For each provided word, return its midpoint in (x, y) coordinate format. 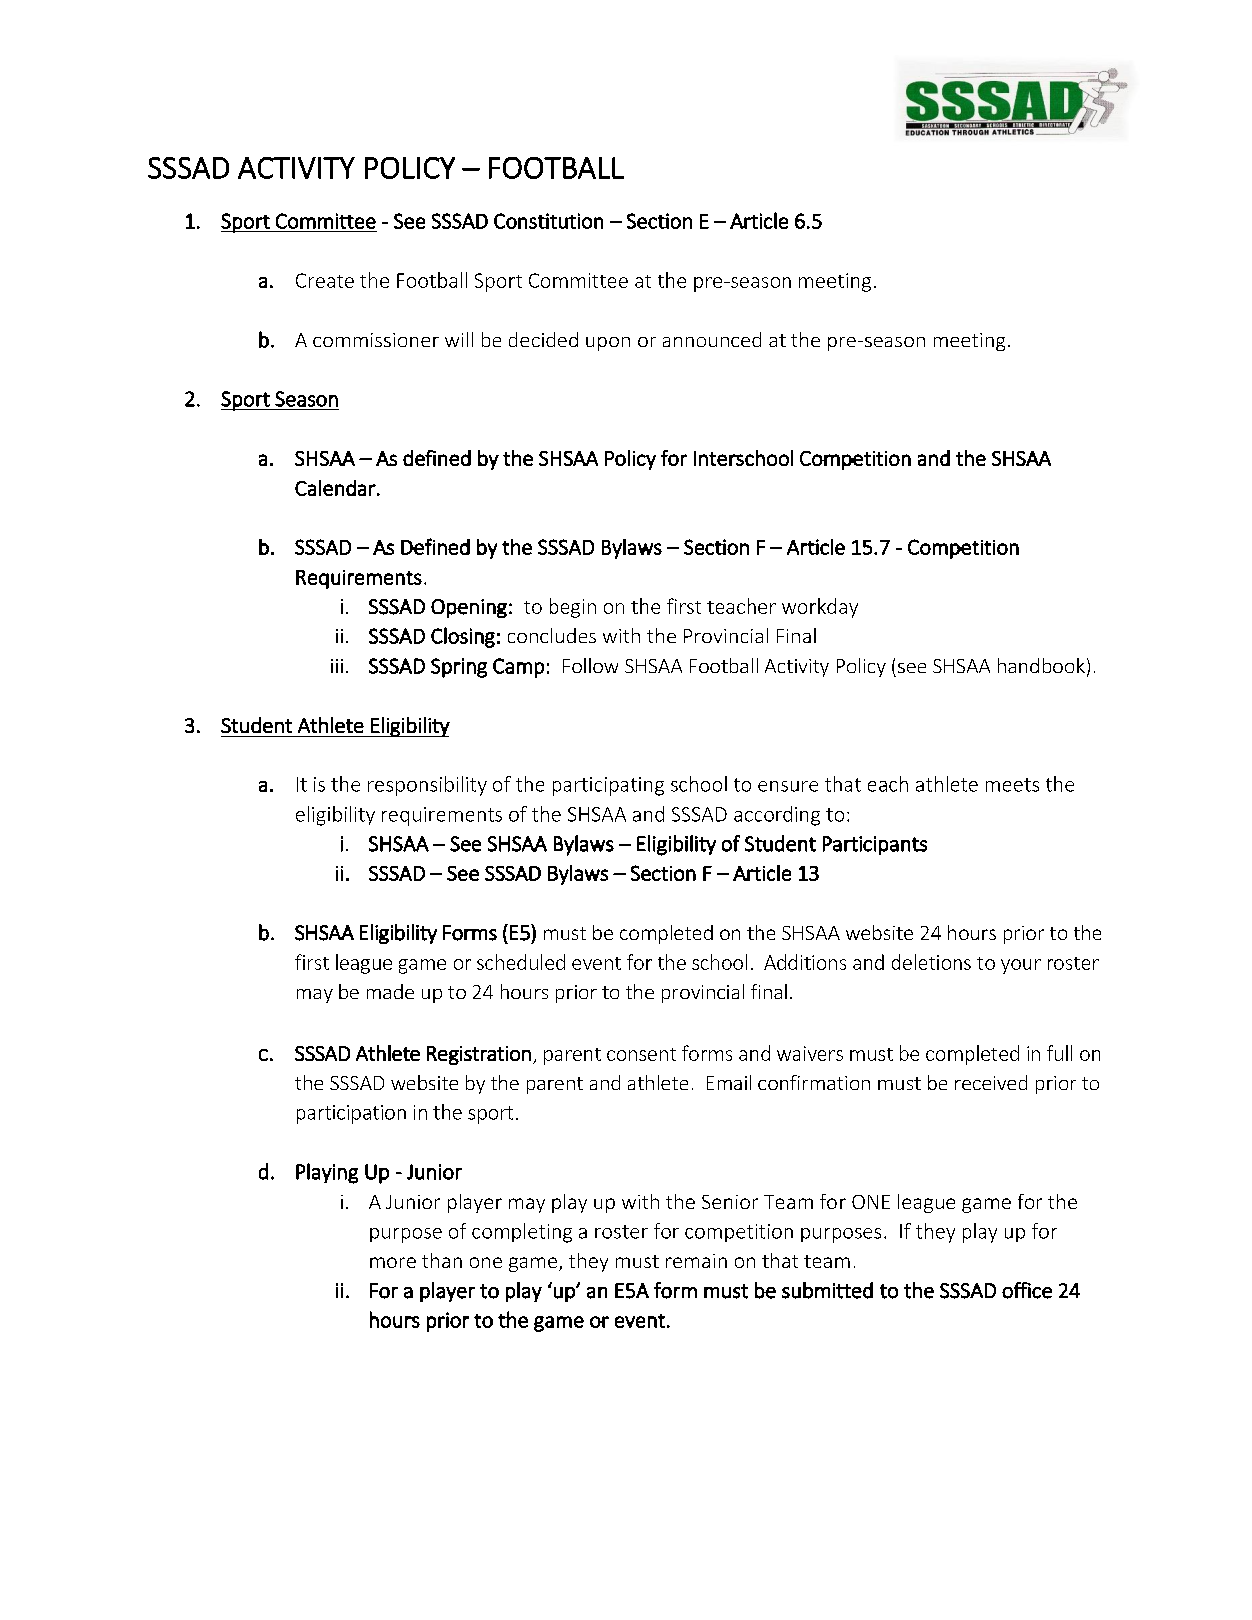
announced (712, 339)
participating (608, 786)
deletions (931, 962)
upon (608, 344)
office (1027, 1290)
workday (820, 608)
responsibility (427, 786)
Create (325, 280)
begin (573, 608)
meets (1012, 785)
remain (696, 1261)
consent (641, 1054)
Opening (469, 608)
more (393, 1262)
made (390, 991)
